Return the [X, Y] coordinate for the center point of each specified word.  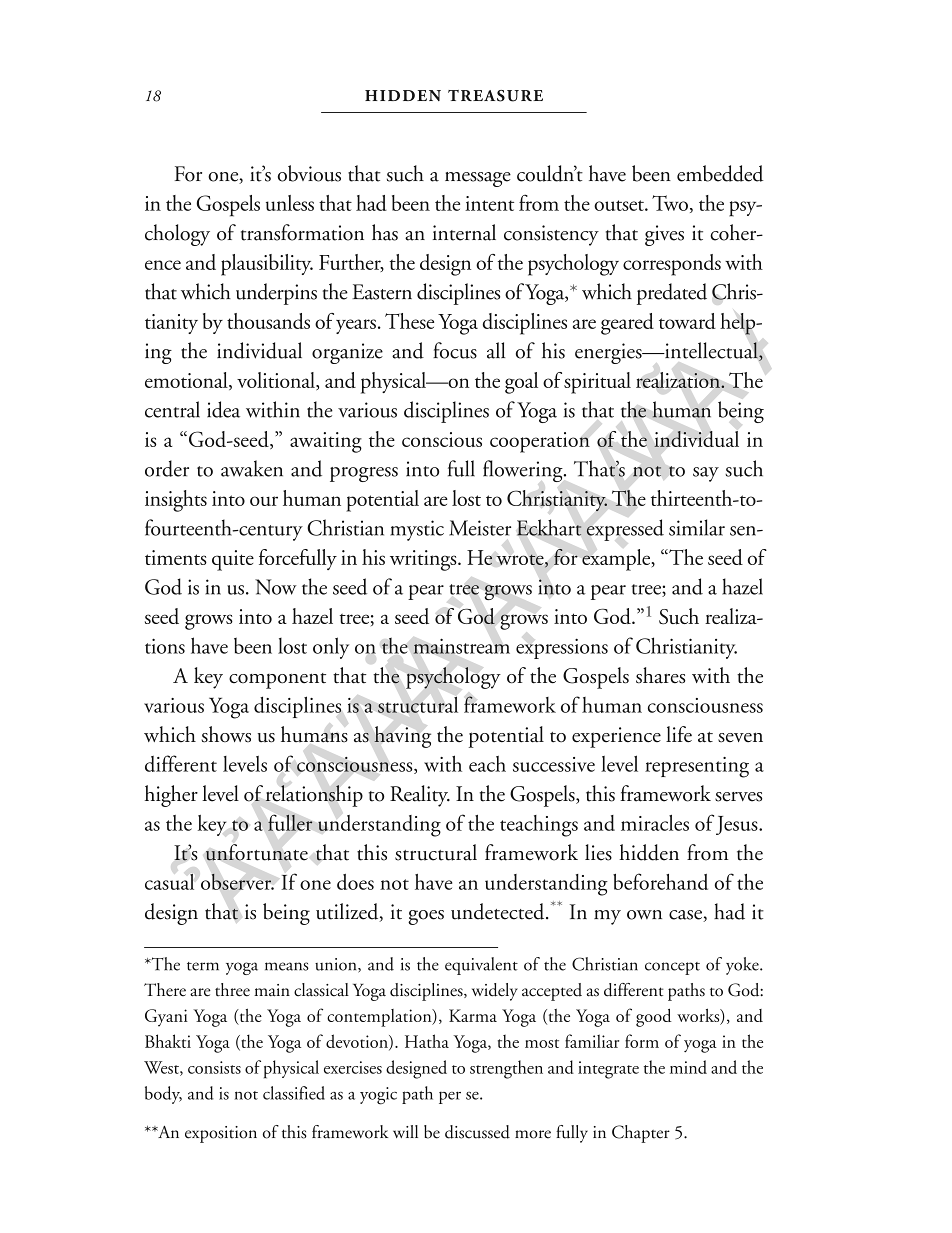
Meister [480, 528]
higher [171, 796]
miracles [655, 823]
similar [697, 527]
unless [290, 203]
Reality [420, 796]
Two [670, 203]
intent [489, 203]
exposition [221, 1134]
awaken [252, 468]
